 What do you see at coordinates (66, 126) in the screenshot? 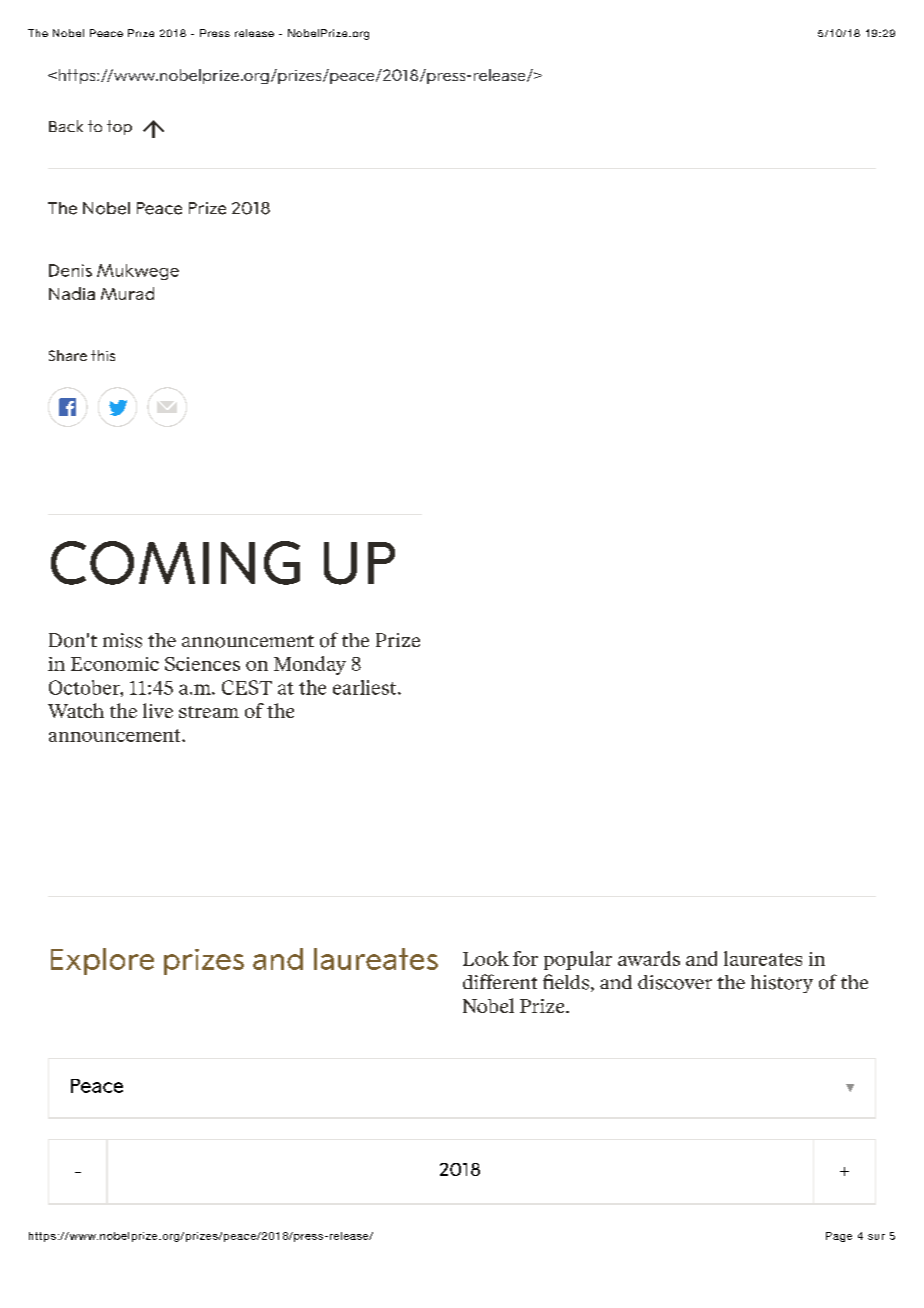
I see `Back` at bounding box center [66, 126].
